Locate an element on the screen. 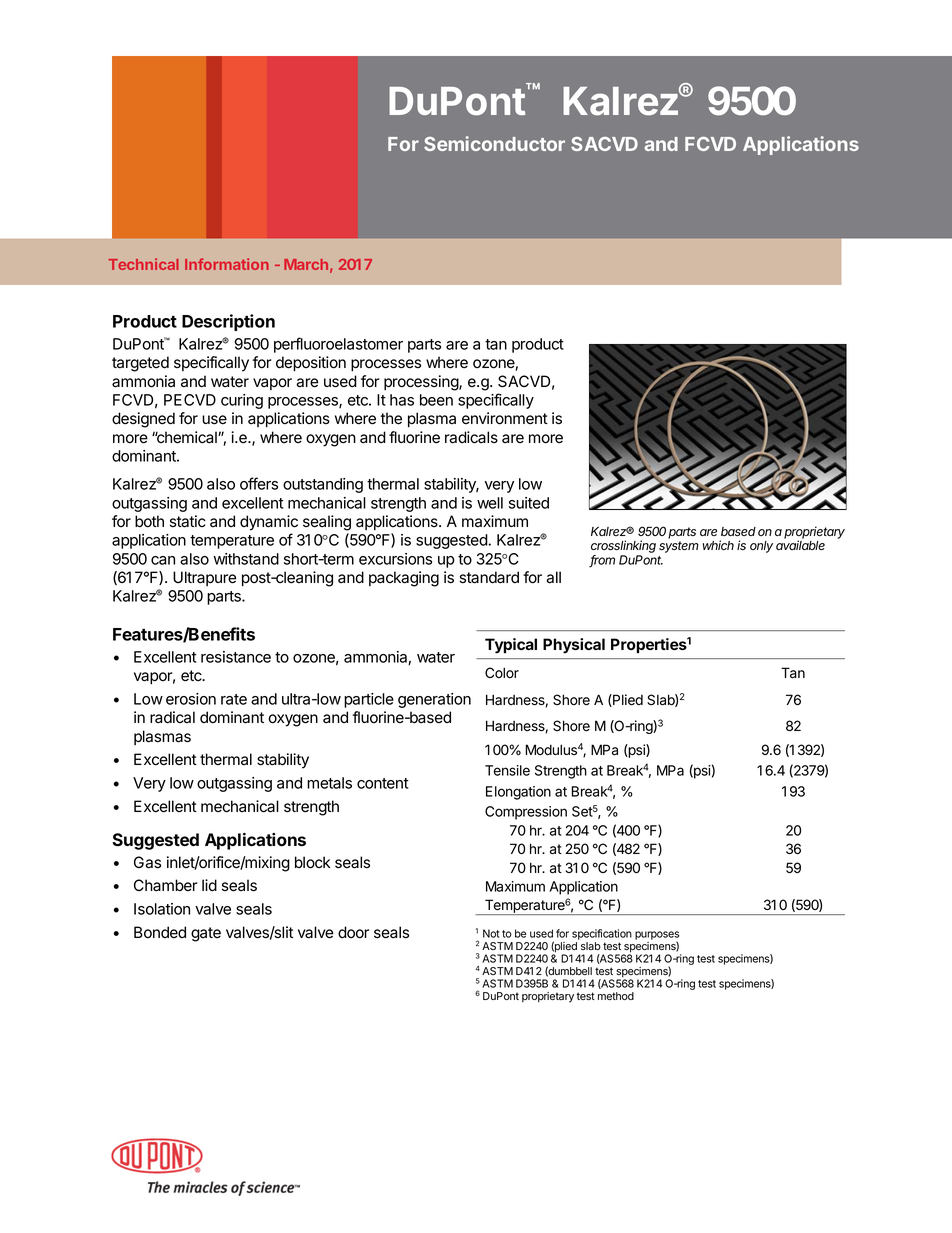 The image size is (952, 1233). purposes is located at coordinates (657, 937).
